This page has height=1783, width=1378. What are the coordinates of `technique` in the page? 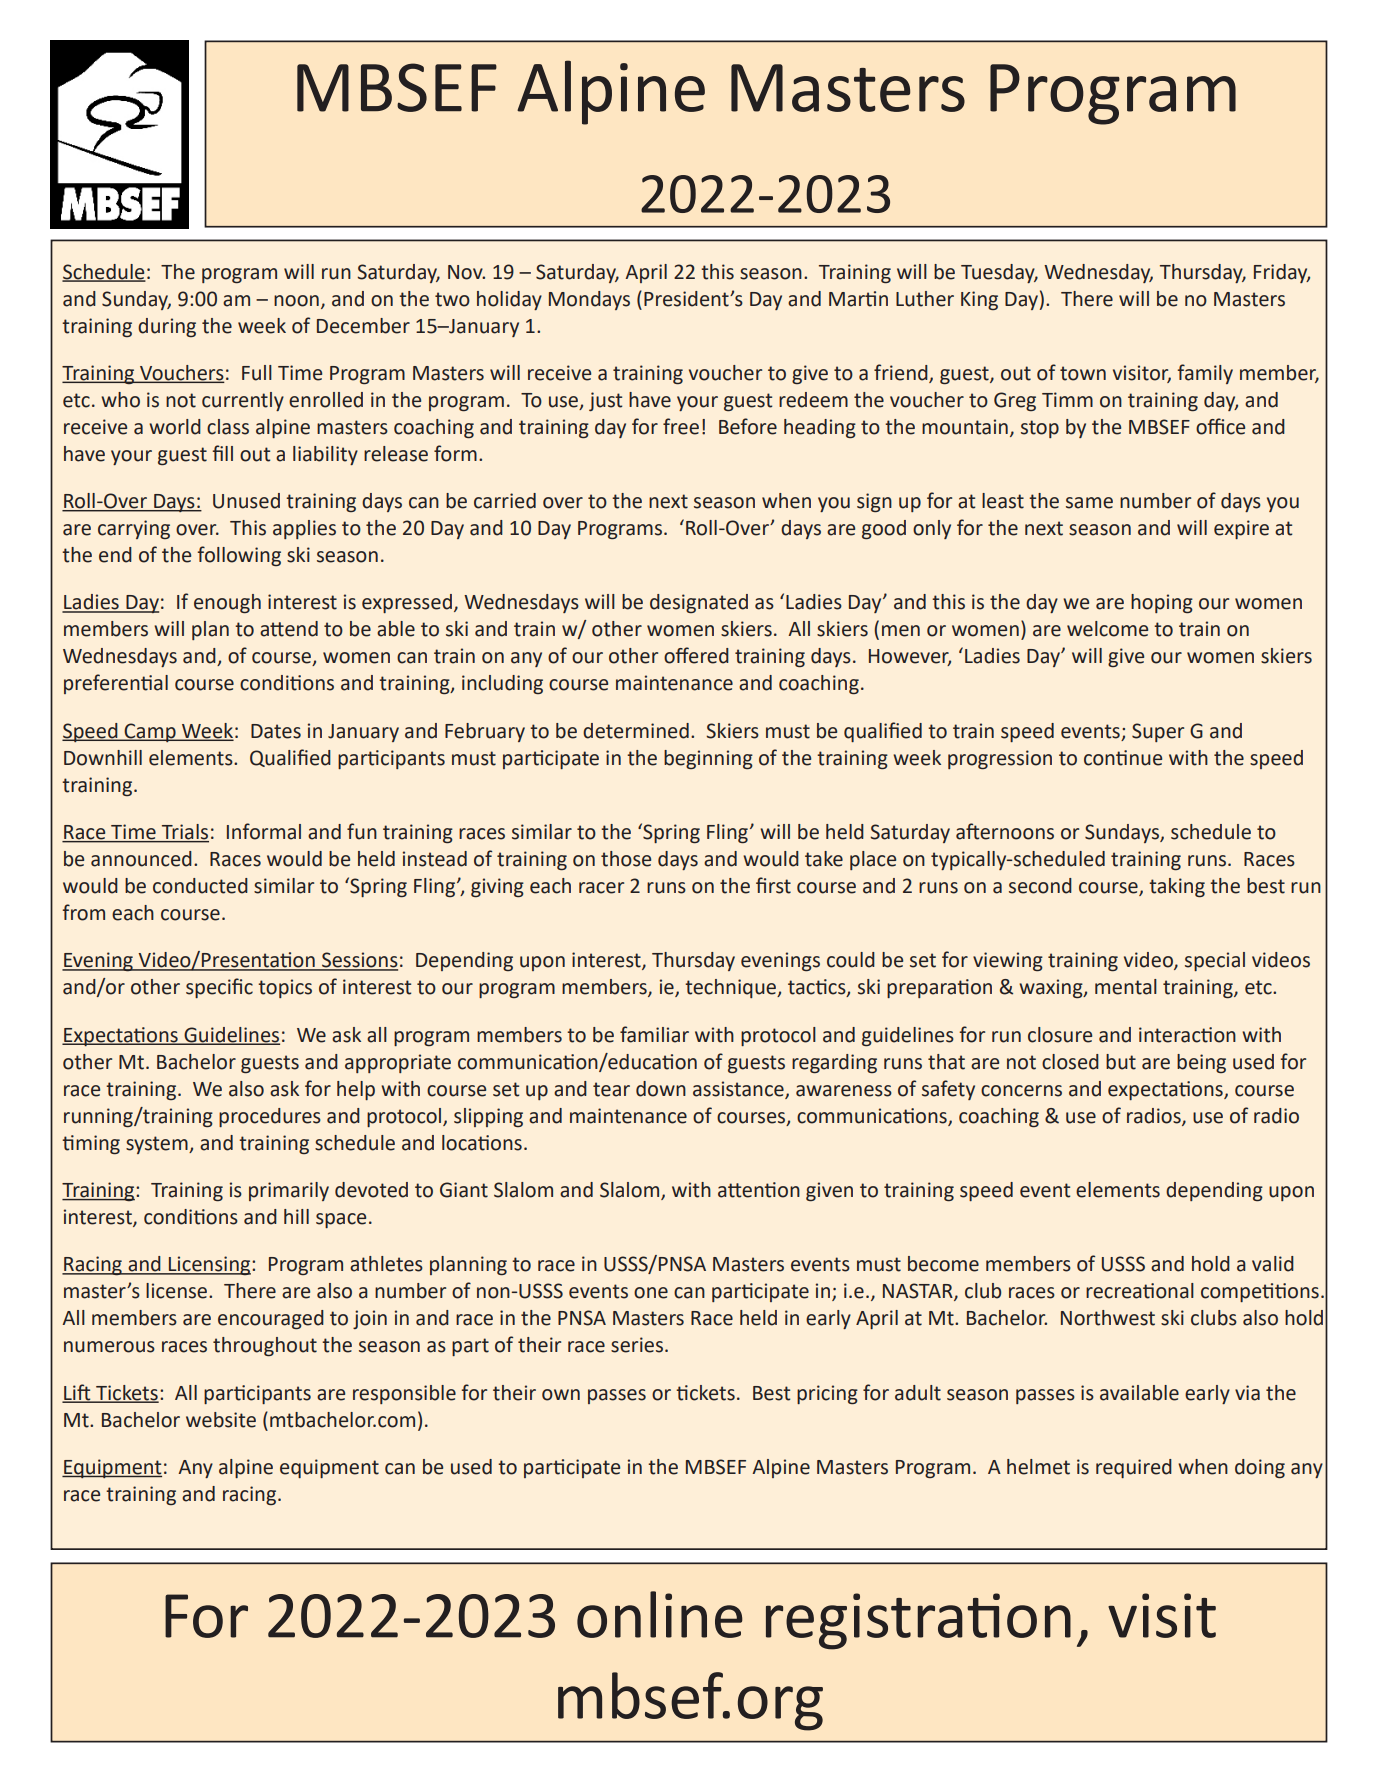 It's located at (731, 988).
